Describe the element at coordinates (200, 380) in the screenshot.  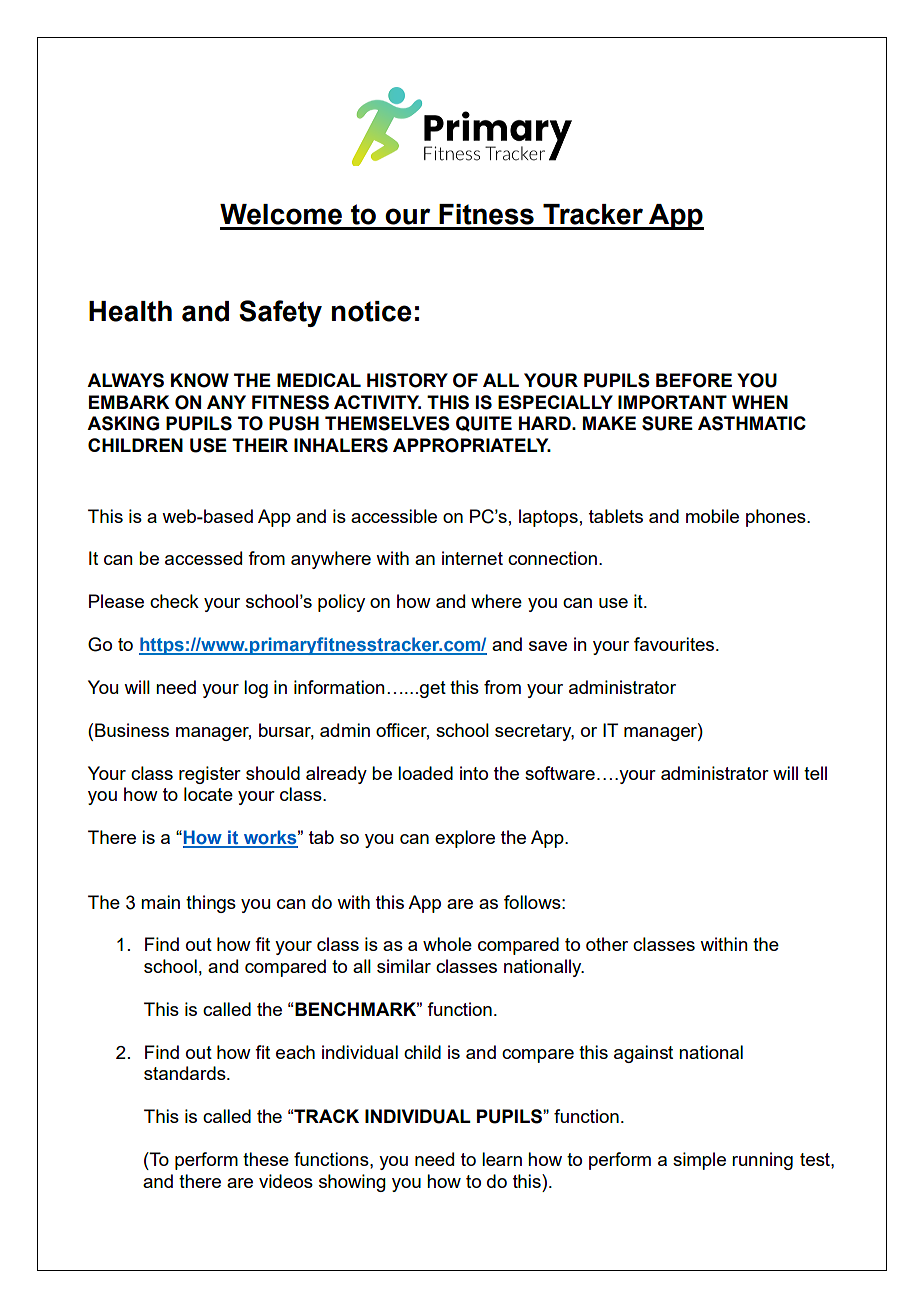
I see `KNOW` at that location.
